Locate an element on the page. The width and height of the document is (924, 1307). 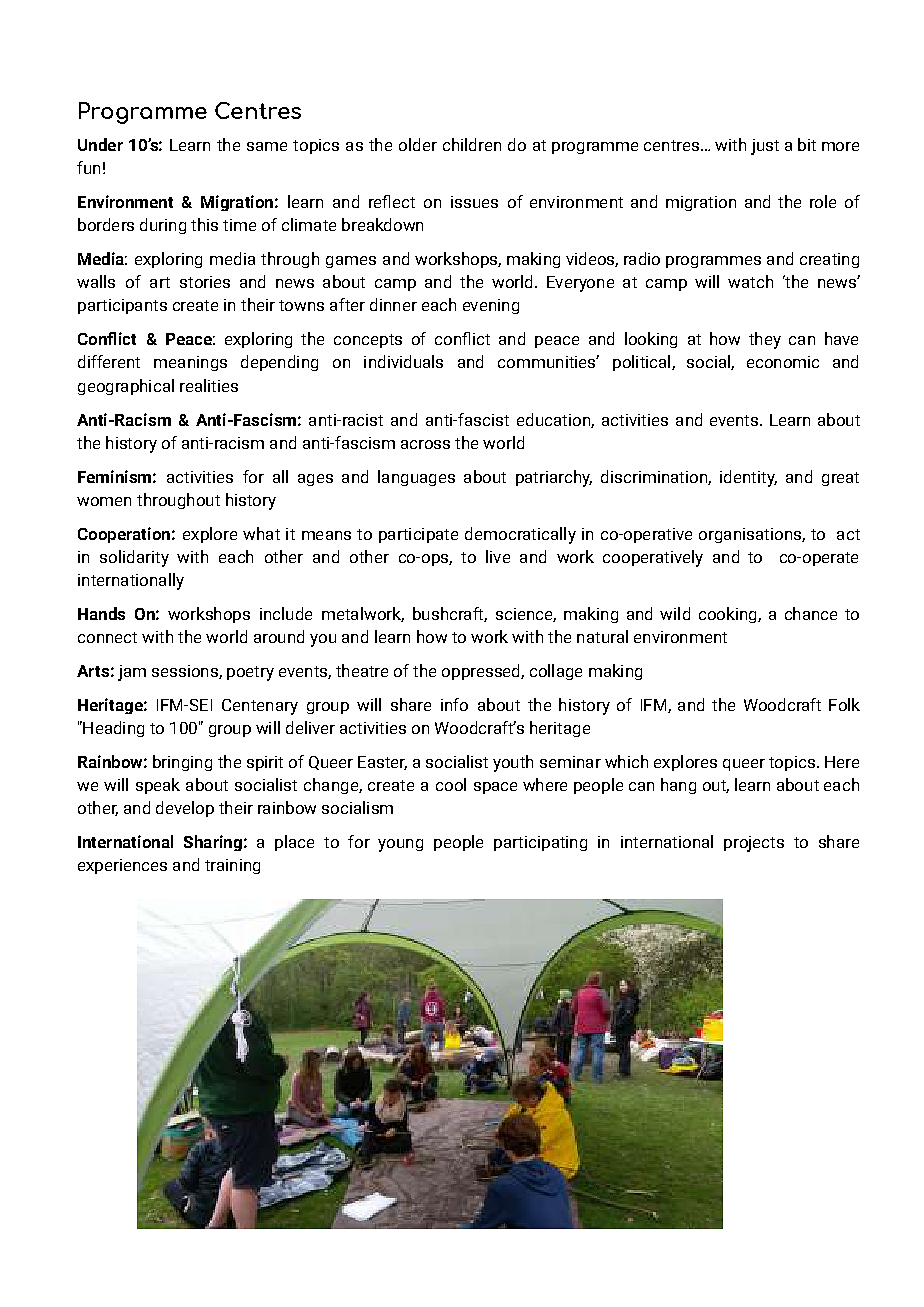
children is located at coordinates (472, 144).
